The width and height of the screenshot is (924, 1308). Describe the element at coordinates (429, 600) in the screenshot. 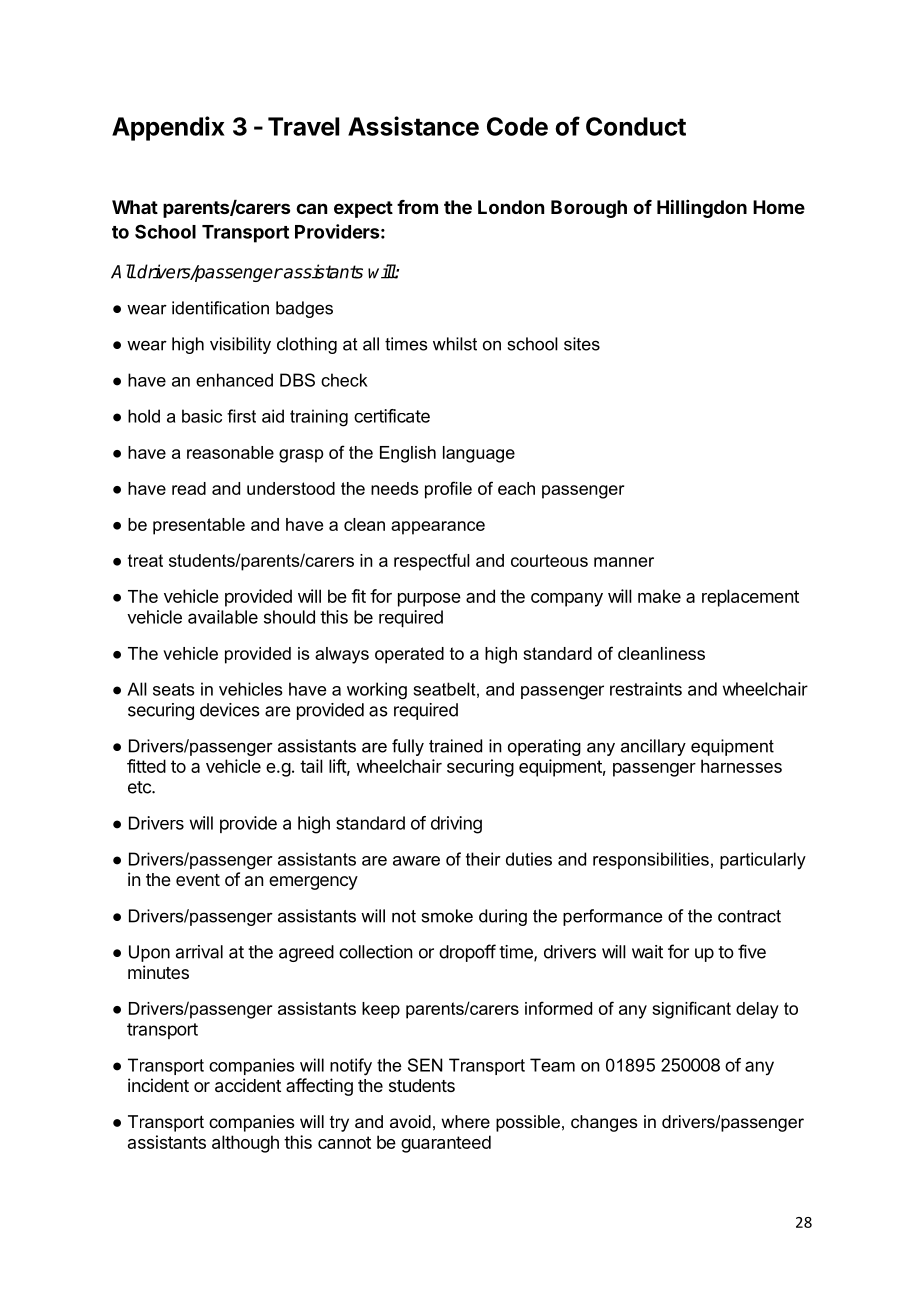

I see `purpose` at that location.
